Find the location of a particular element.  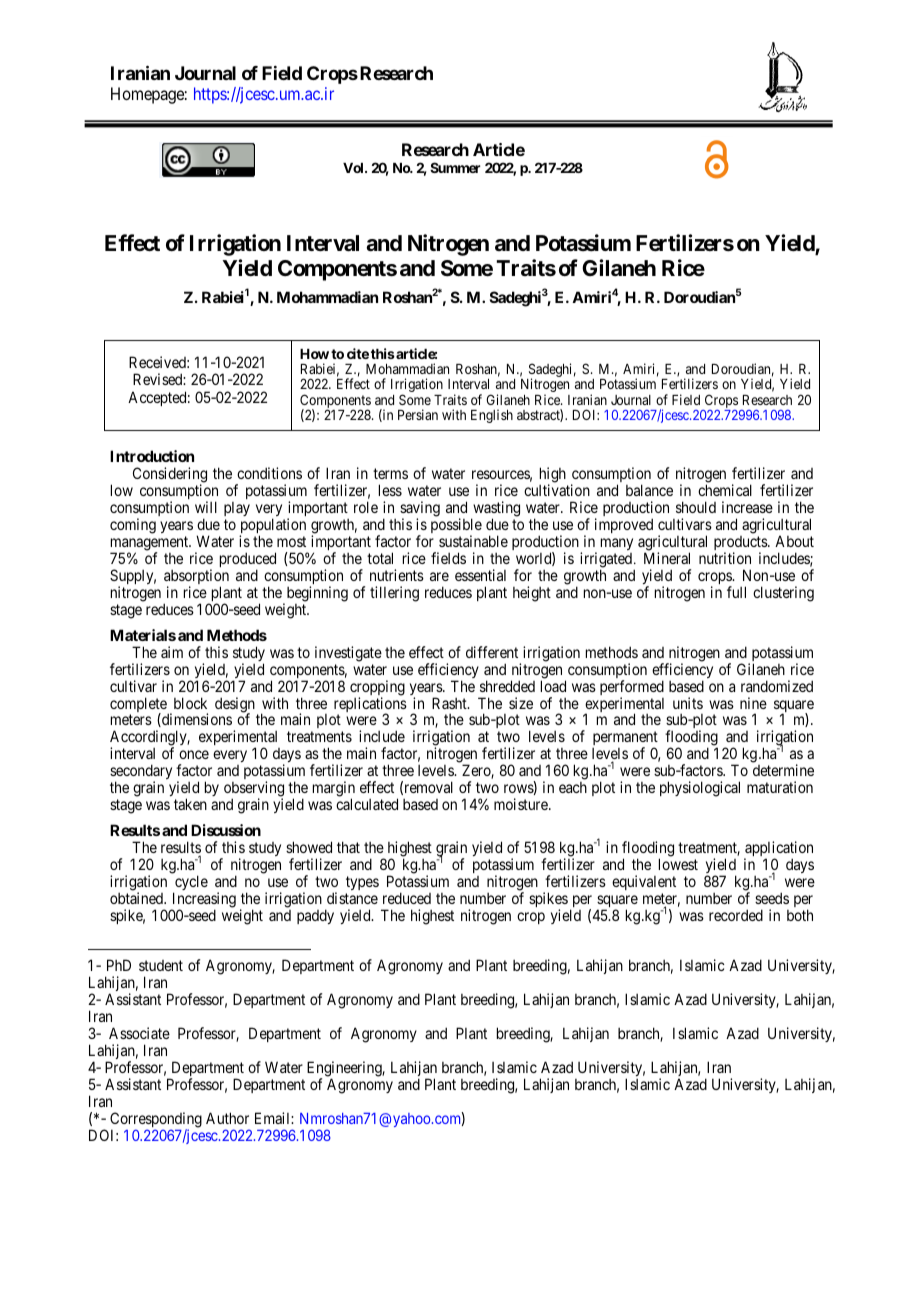

chemical is located at coordinates (725, 490).
